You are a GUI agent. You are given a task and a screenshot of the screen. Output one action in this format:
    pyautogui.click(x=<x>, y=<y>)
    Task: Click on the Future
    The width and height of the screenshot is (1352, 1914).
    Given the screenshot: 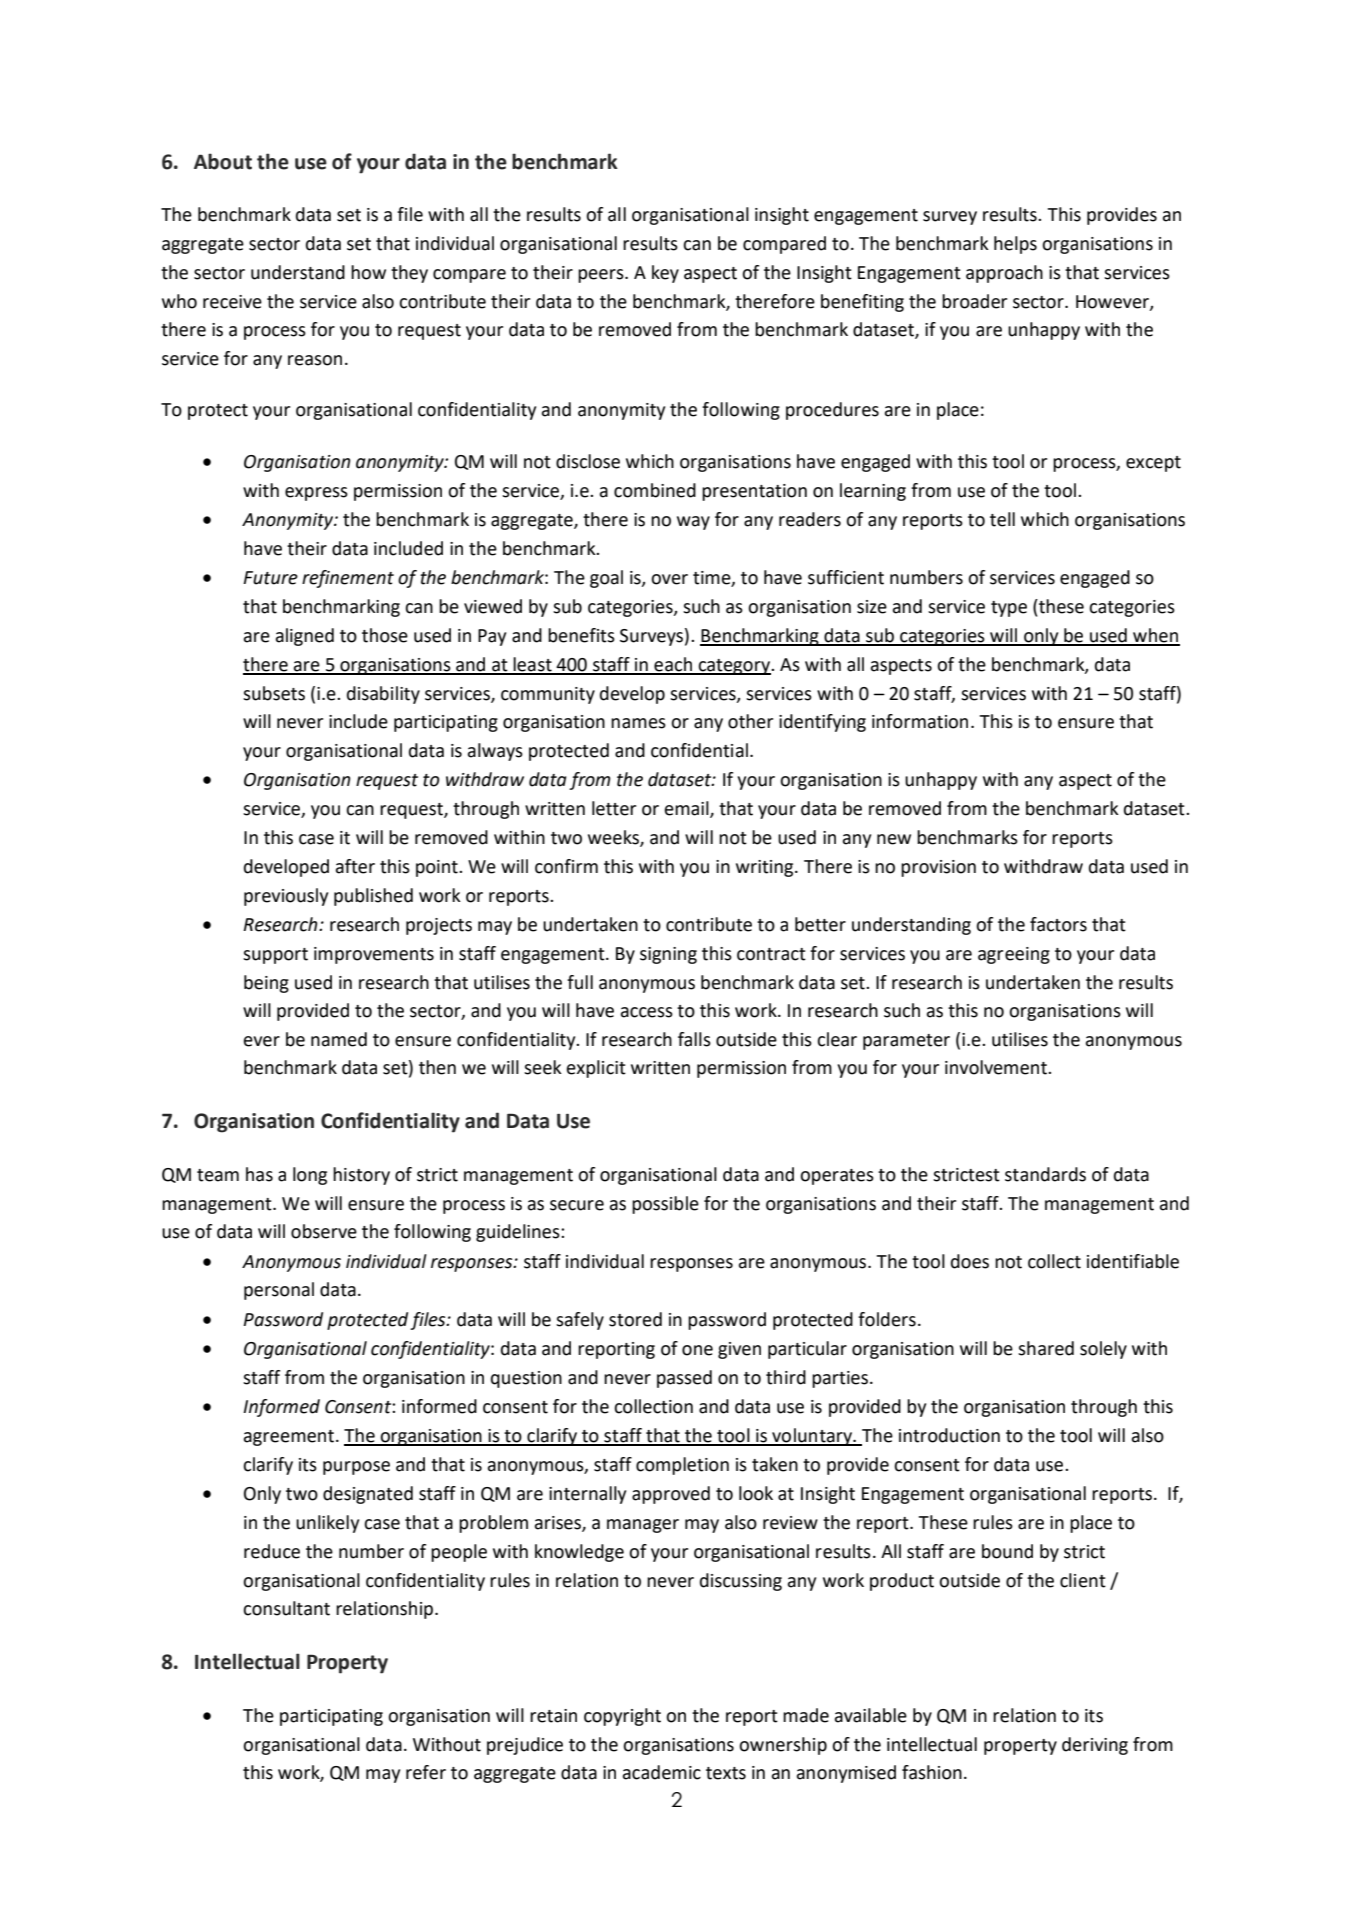 What is the action you would take?
    pyautogui.click(x=270, y=578)
